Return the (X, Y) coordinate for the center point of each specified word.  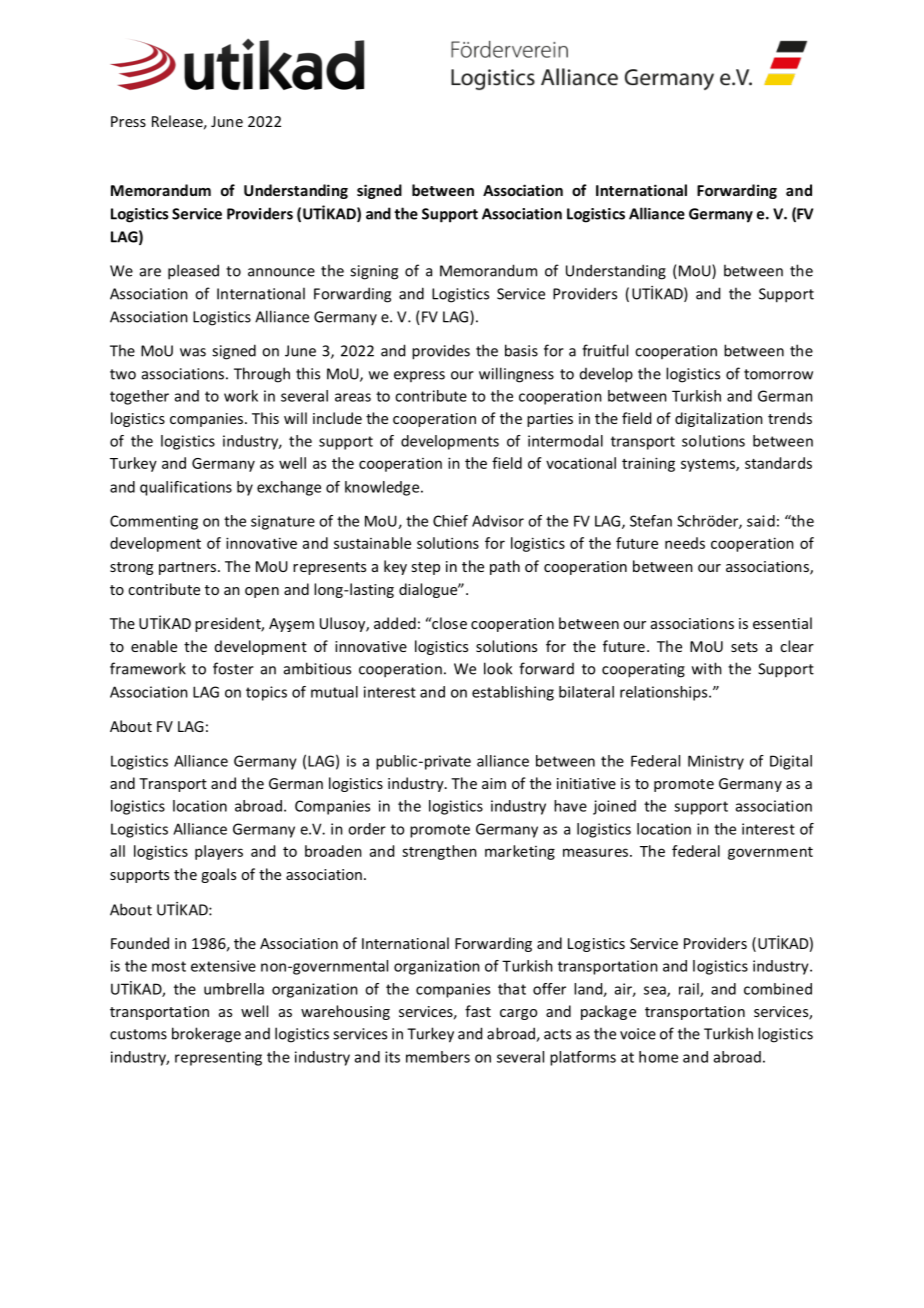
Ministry (716, 762)
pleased (193, 272)
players (219, 852)
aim (494, 783)
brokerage (206, 1035)
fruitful (605, 350)
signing (374, 272)
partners (187, 568)
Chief (450, 521)
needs (685, 543)
